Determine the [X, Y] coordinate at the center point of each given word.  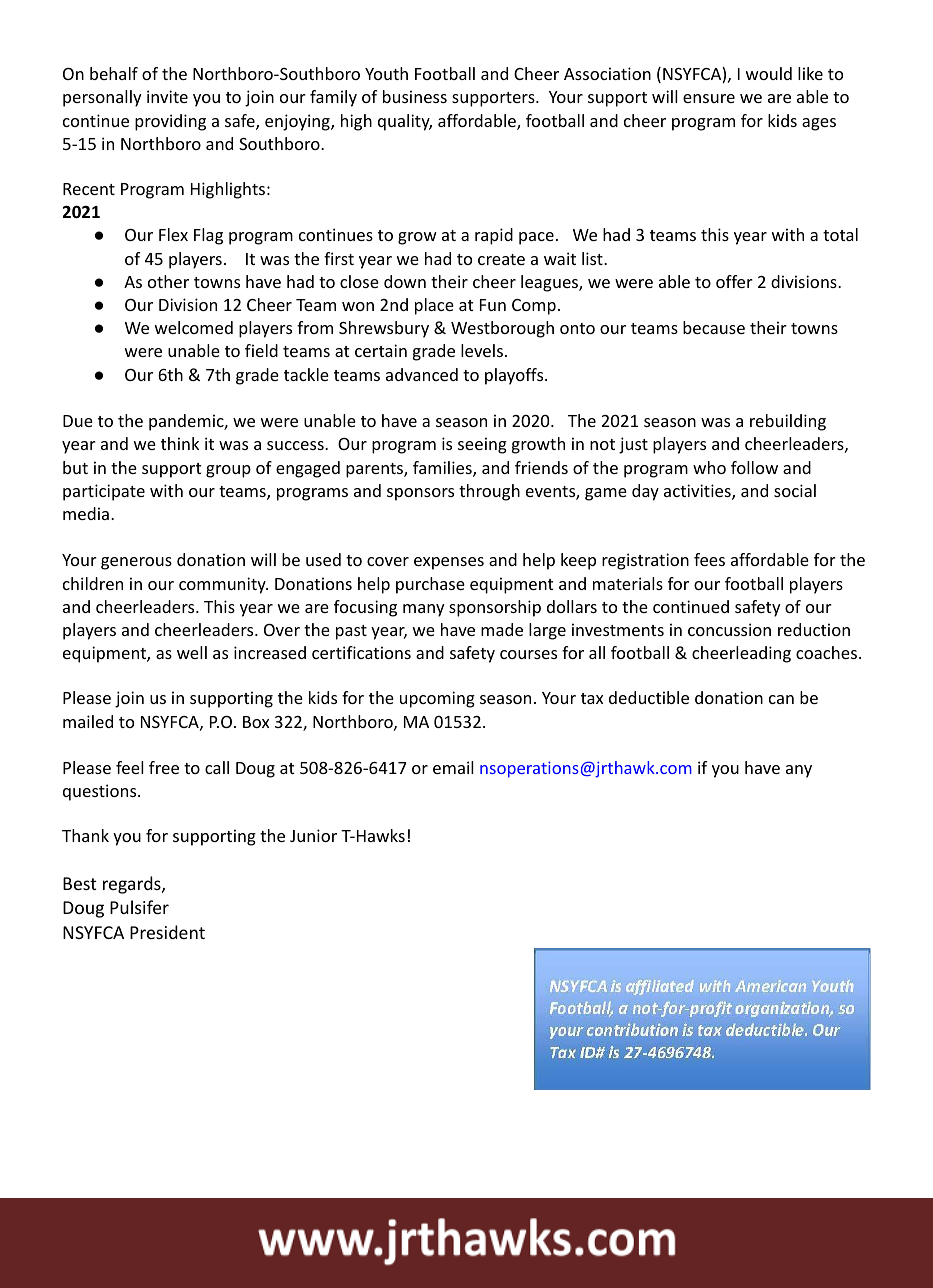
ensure [709, 98]
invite [167, 96]
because [714, 327]
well [192, 652]
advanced [422, 374]
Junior [313, 835]
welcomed [194, 327]
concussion [729, 629]
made [502, 629]
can [781, 699]
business [415, 96]
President [167, 932]
